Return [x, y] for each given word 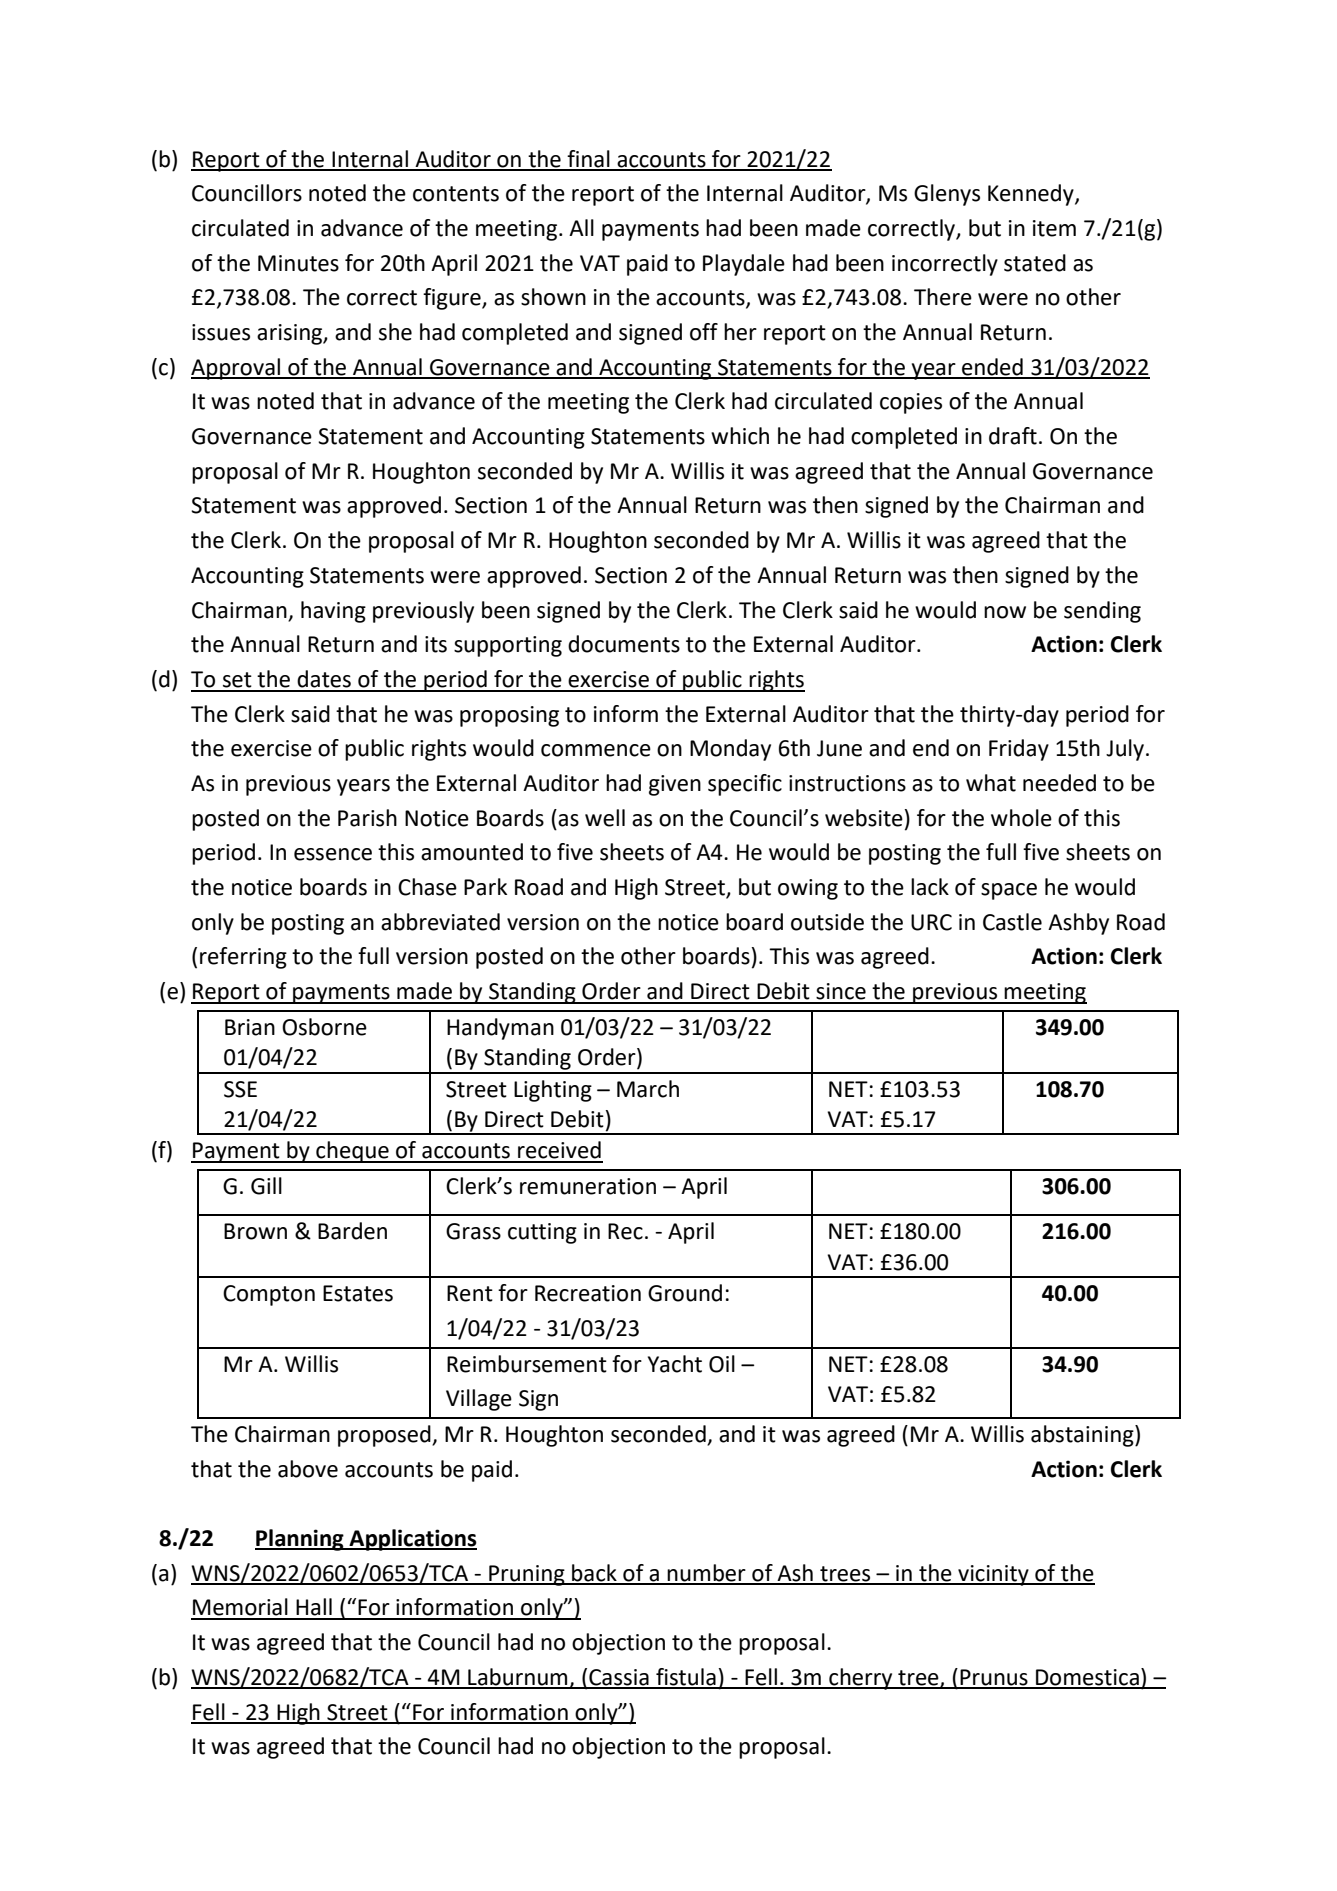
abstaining [1083, 1436]
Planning [300, 1540]
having [333, 612]
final [588, 160]
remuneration [588, 1186]
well [605, 818]
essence [333, 854]
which [740, 436]
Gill [266, 1186]
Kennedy [1032, 195]
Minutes [298, 263]
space [1009, 891]
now [1005, 612]
